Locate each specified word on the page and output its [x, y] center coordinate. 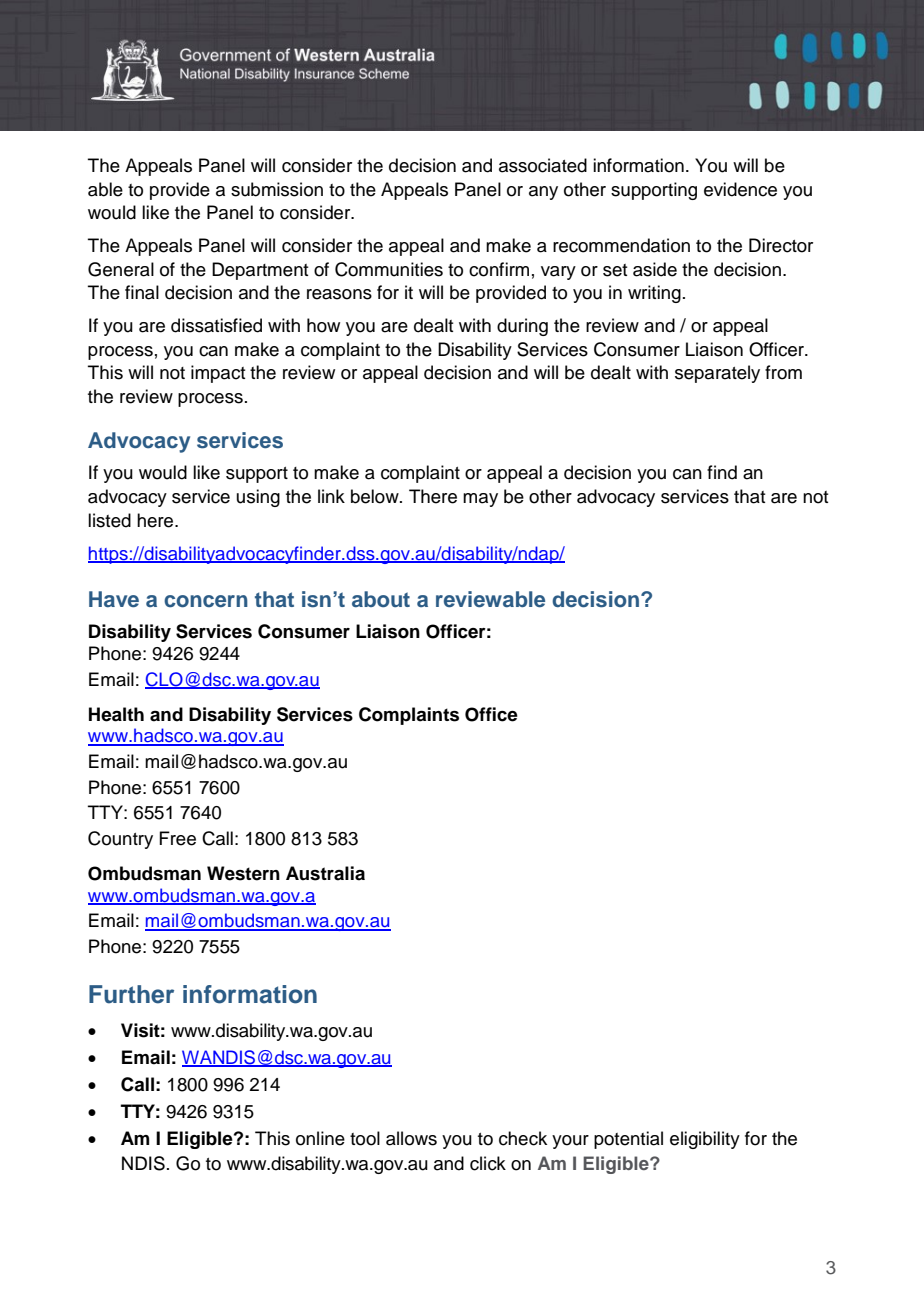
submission [277, 189]
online [320, 1138]
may [480, 500]
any [543, 193]
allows [411, 1138]
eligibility [705, 1140]
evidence [740, 189]
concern [206, 601]
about [381, 599]
